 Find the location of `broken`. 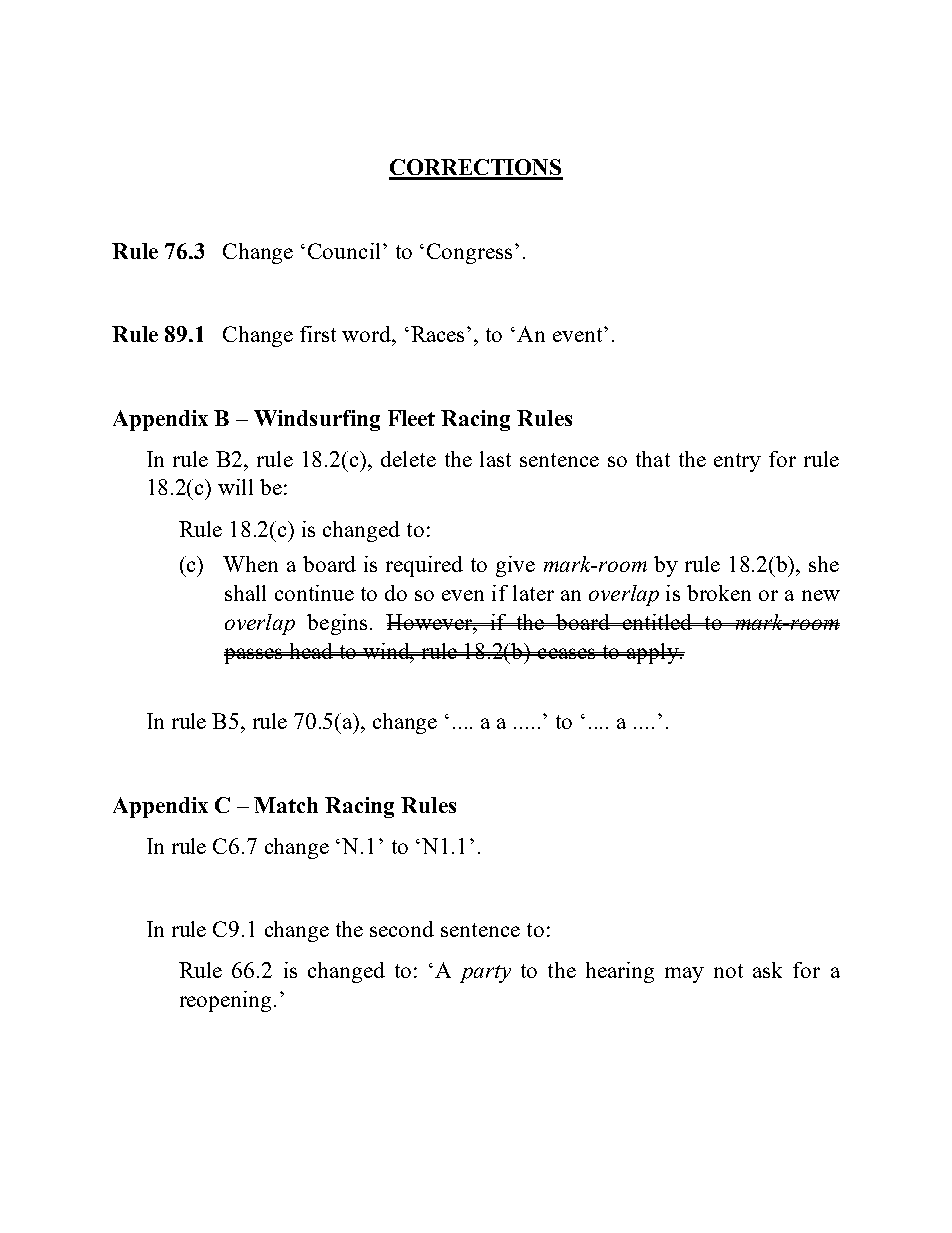

broken is located at coordinates (719, 593).
